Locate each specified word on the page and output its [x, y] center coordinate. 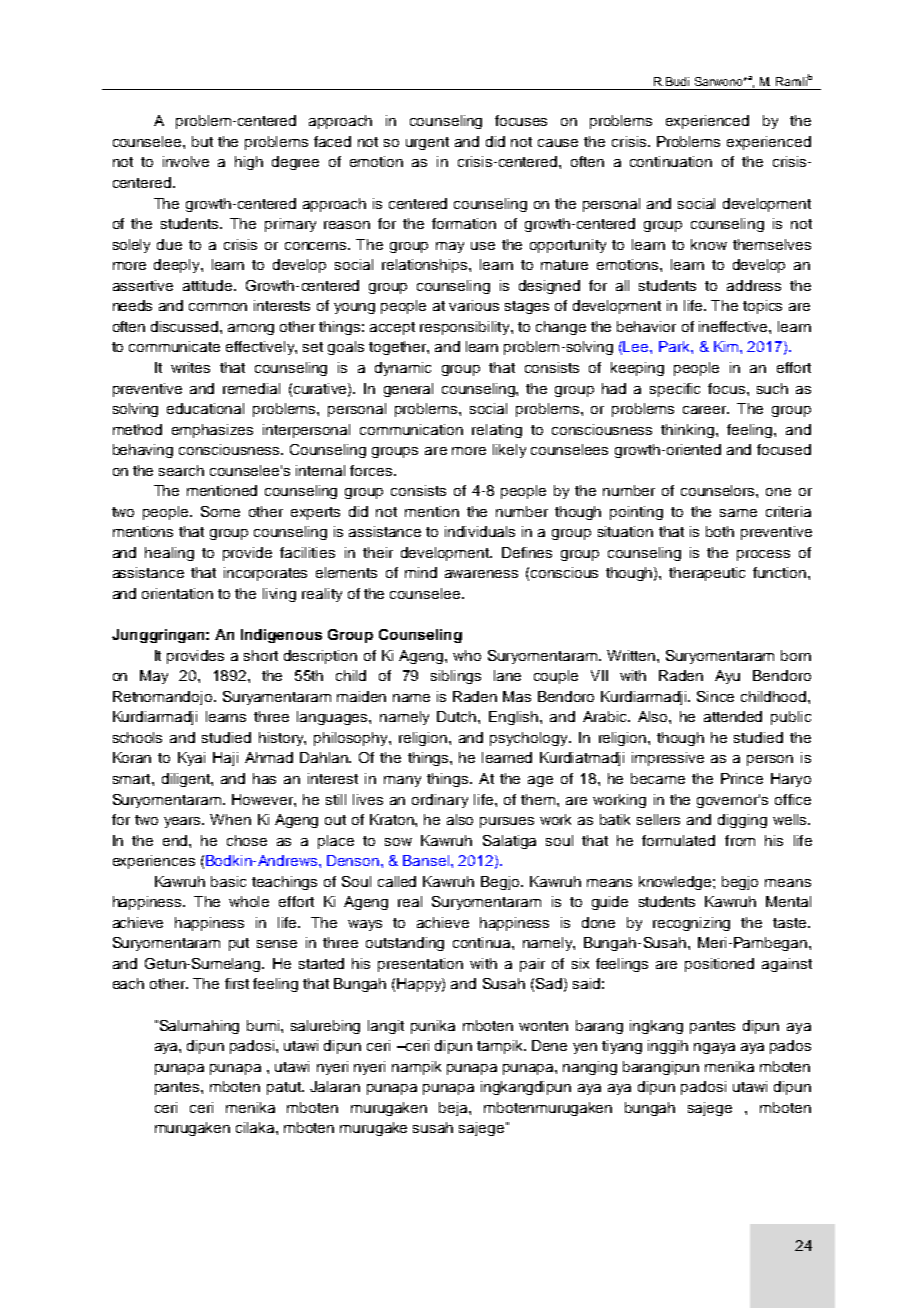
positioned [719, 965]
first [237, 983]
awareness [481, 574]
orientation [177, 593]
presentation [420, 965]
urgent [427, 143]
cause [558, 143]
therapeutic [707, 574]
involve [186, 161]
